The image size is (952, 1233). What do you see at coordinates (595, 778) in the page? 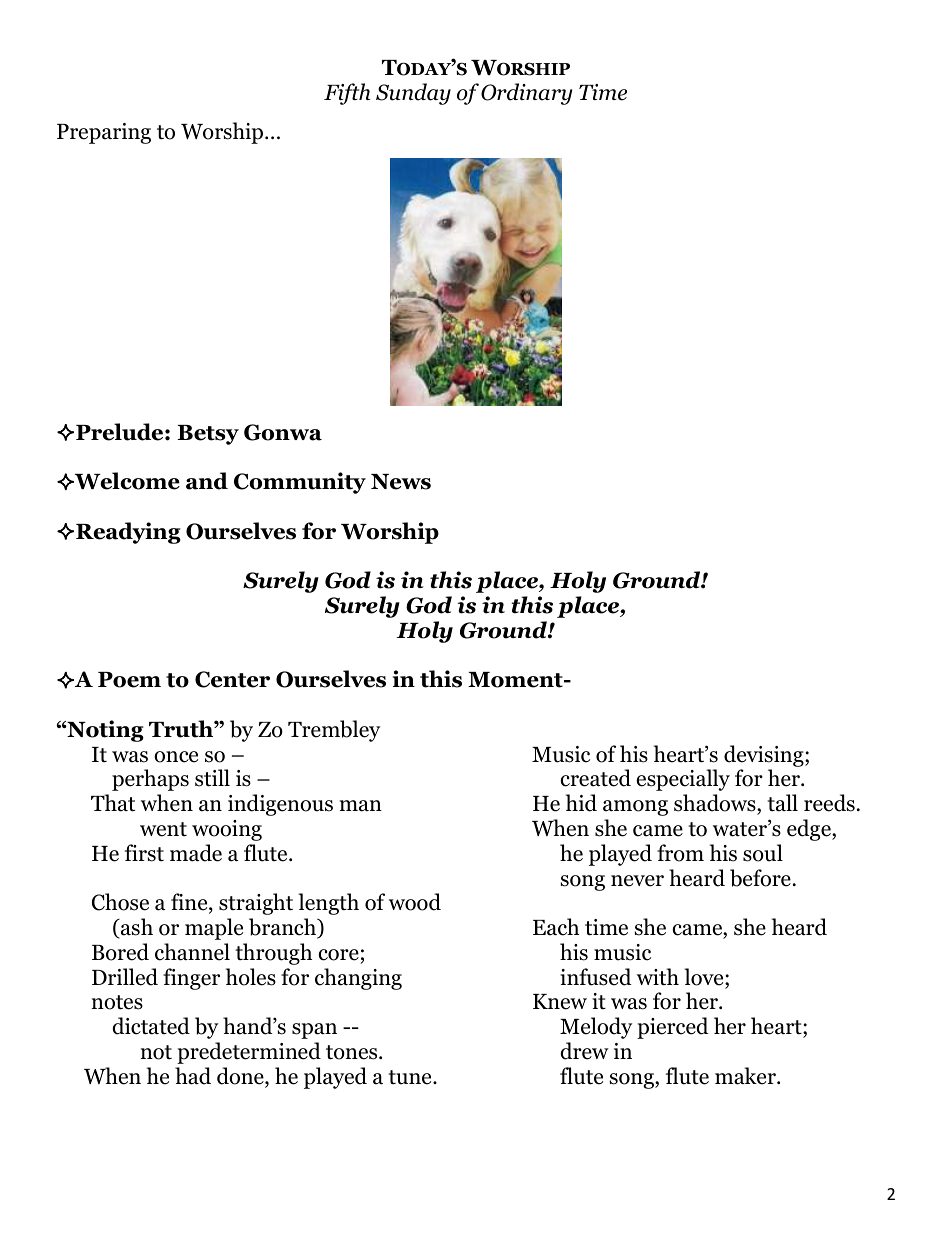
I see `created` at bounding box center [595, 778].
